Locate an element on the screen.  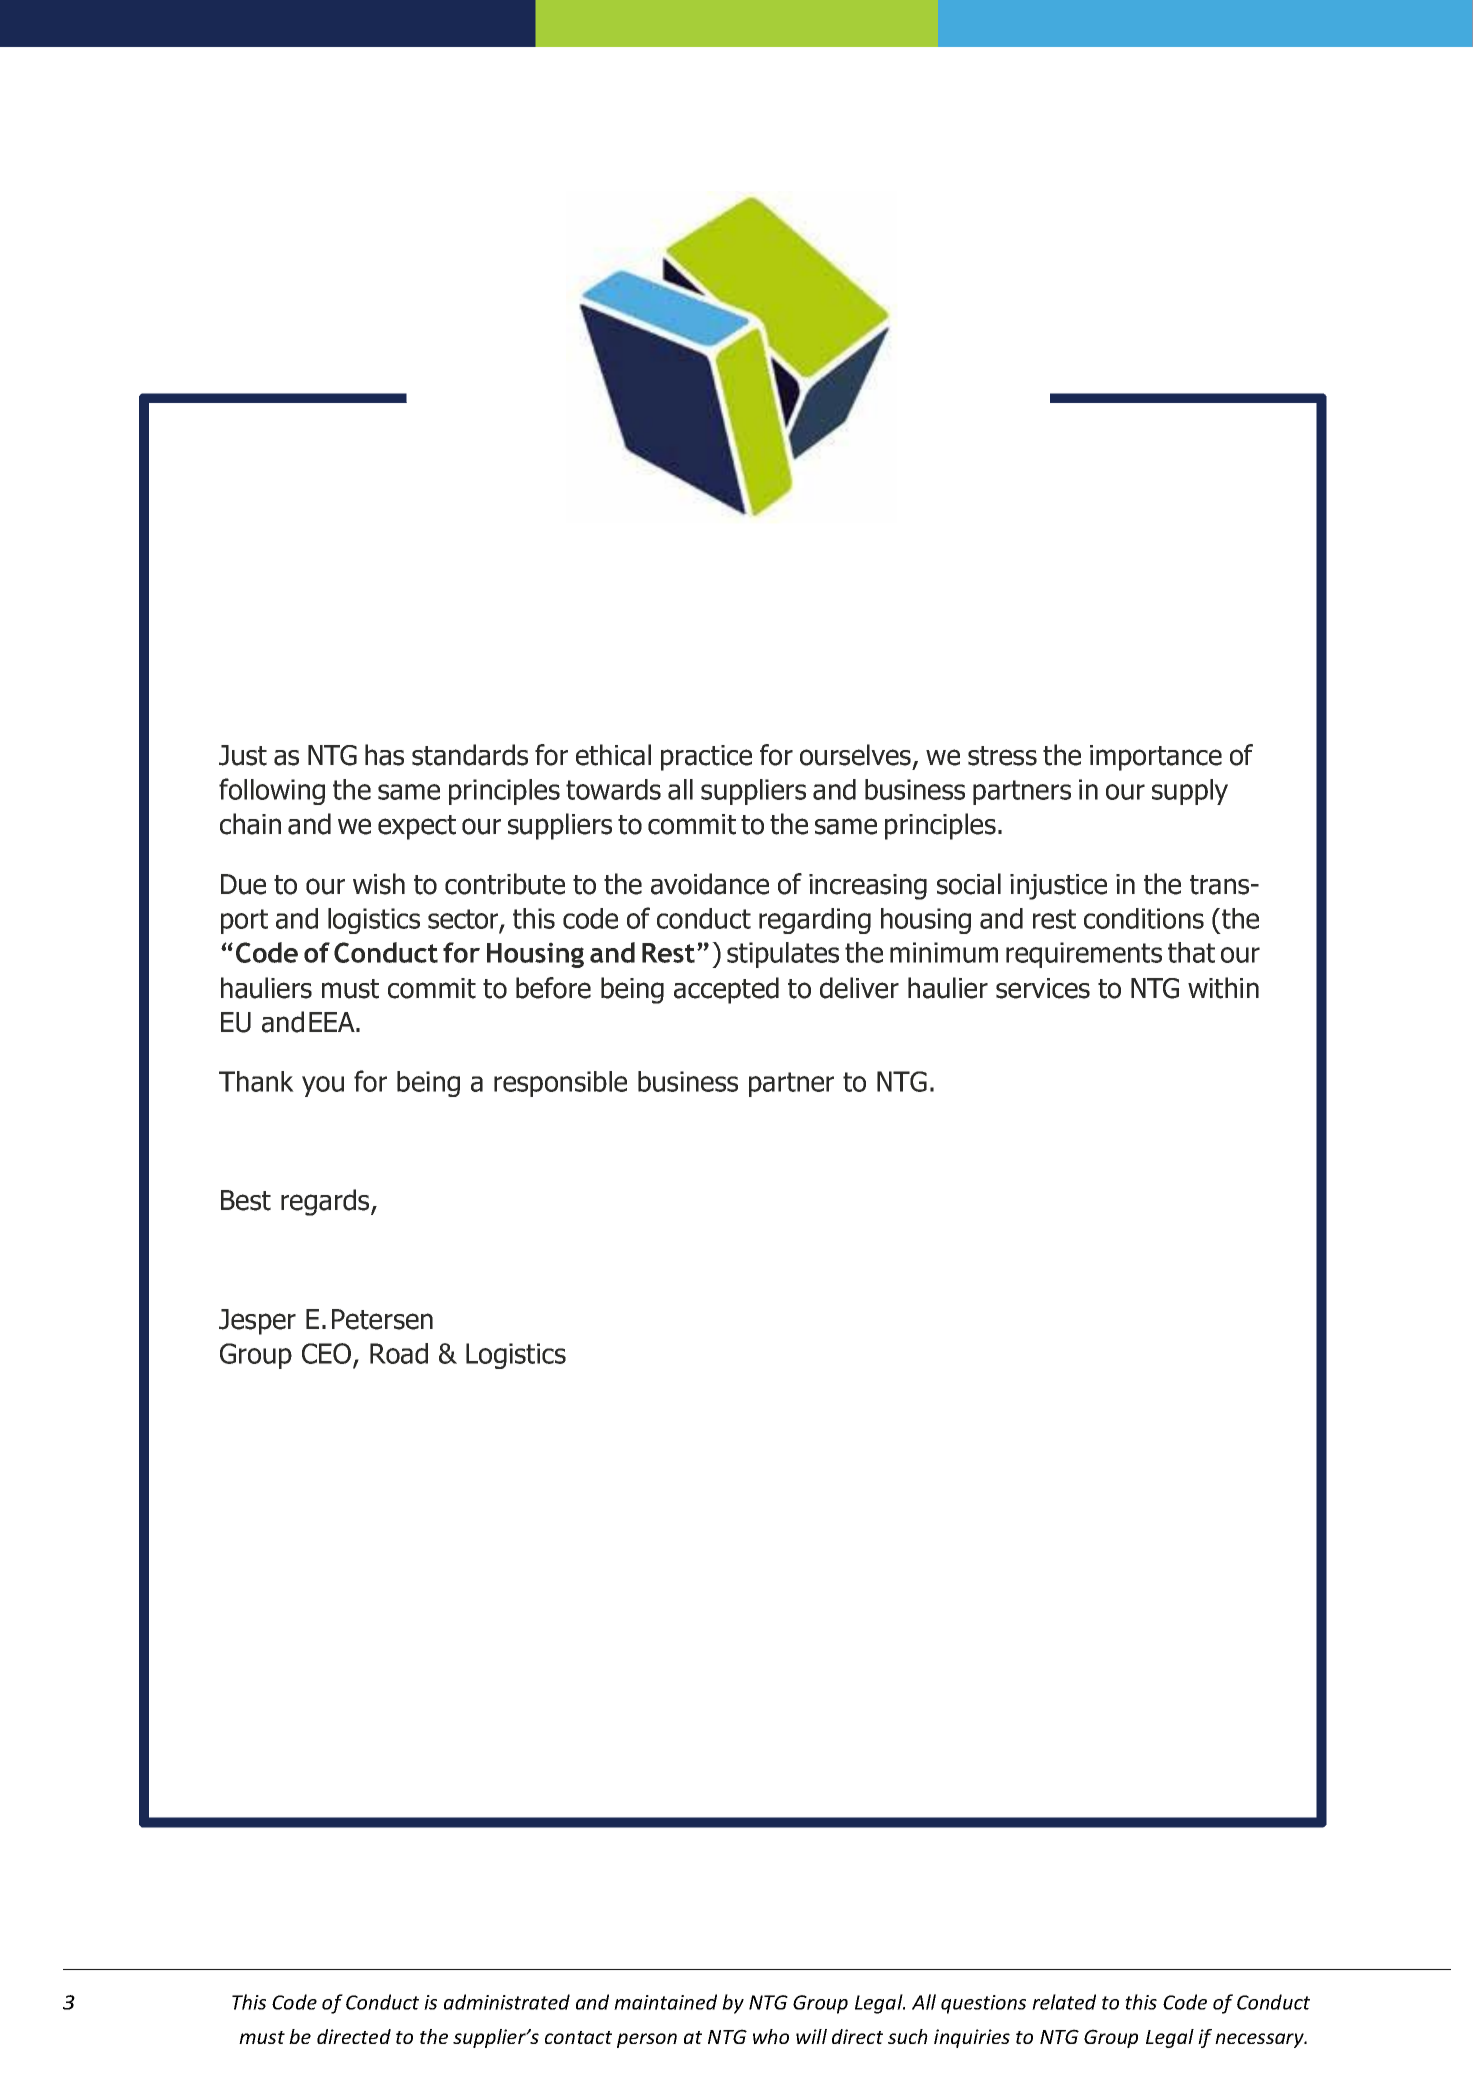
CEO is located at coordinates (328, 1355).
